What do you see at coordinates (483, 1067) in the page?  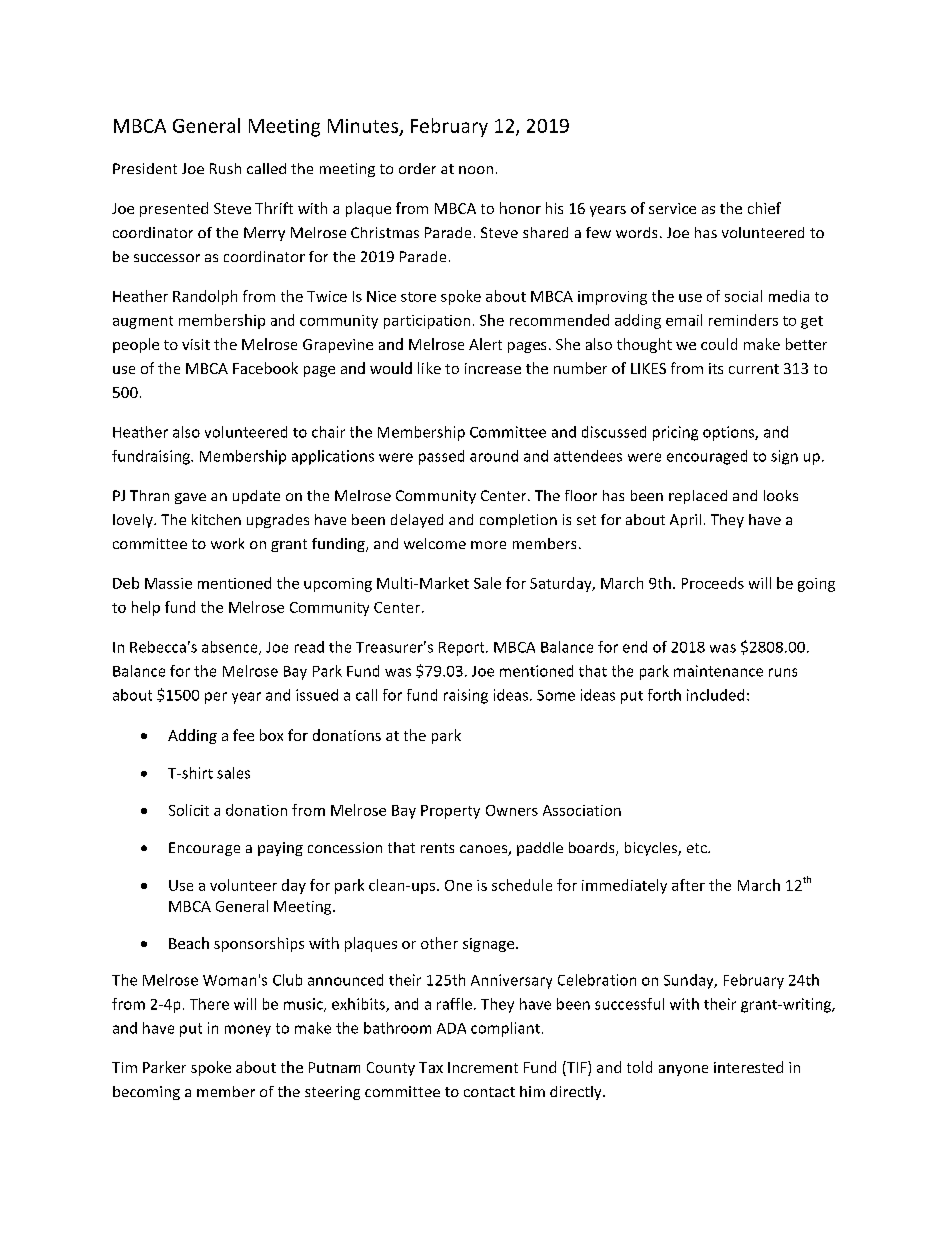 I see `Increment` at bounding box center [483, 1067].
